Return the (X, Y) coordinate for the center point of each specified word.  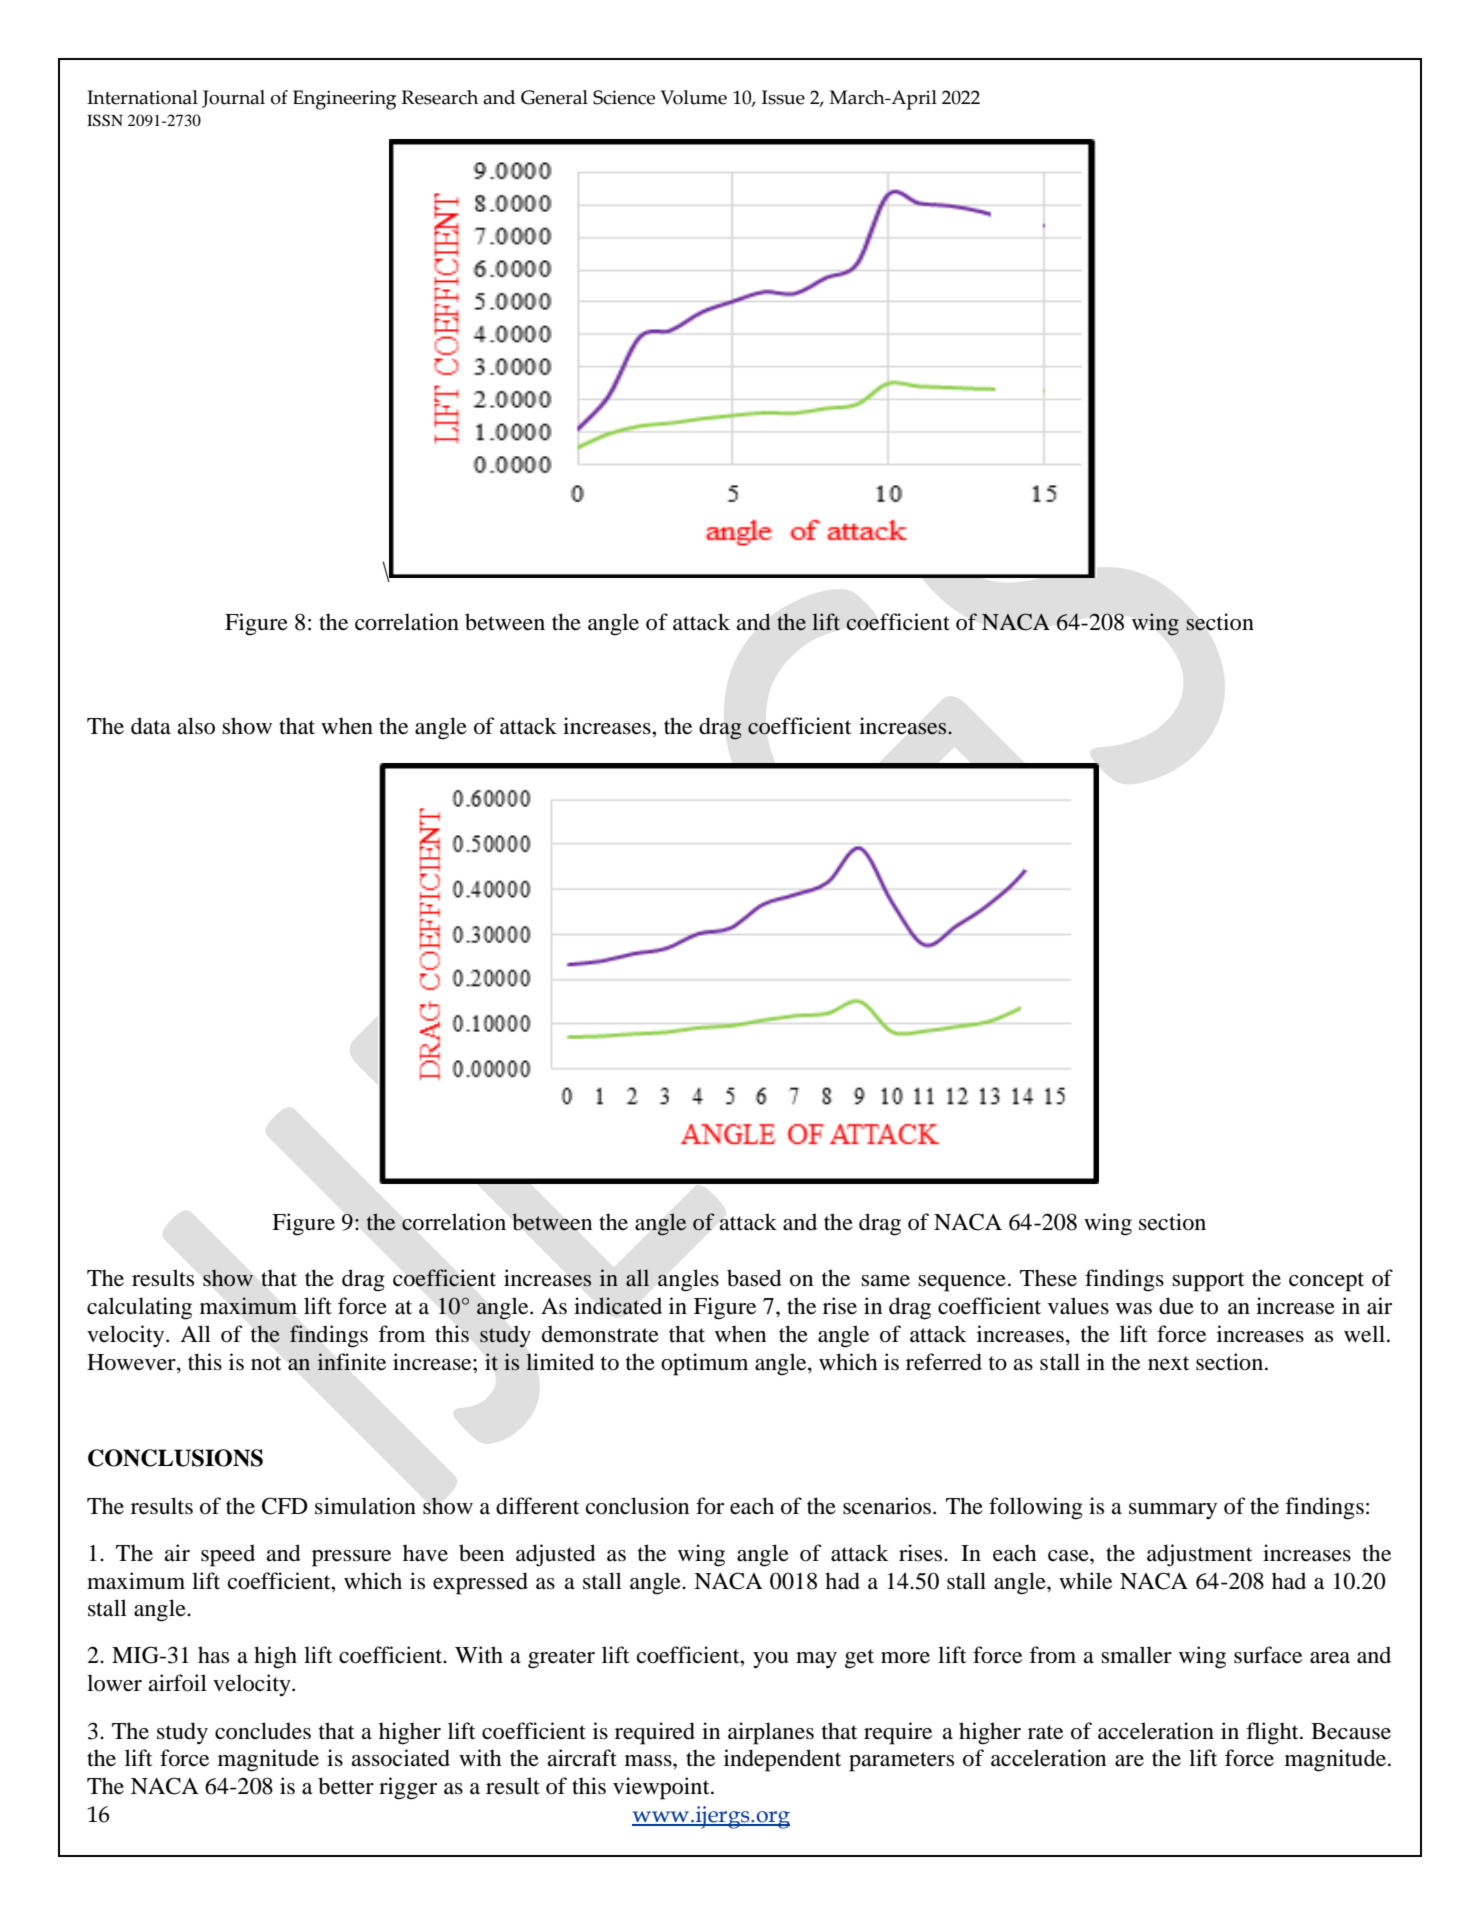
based (754, 1278)
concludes (263, 1731)
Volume (694, 97)
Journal (233, 99)
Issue (783, 97)
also (196, 726)
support (1208, 1282)
